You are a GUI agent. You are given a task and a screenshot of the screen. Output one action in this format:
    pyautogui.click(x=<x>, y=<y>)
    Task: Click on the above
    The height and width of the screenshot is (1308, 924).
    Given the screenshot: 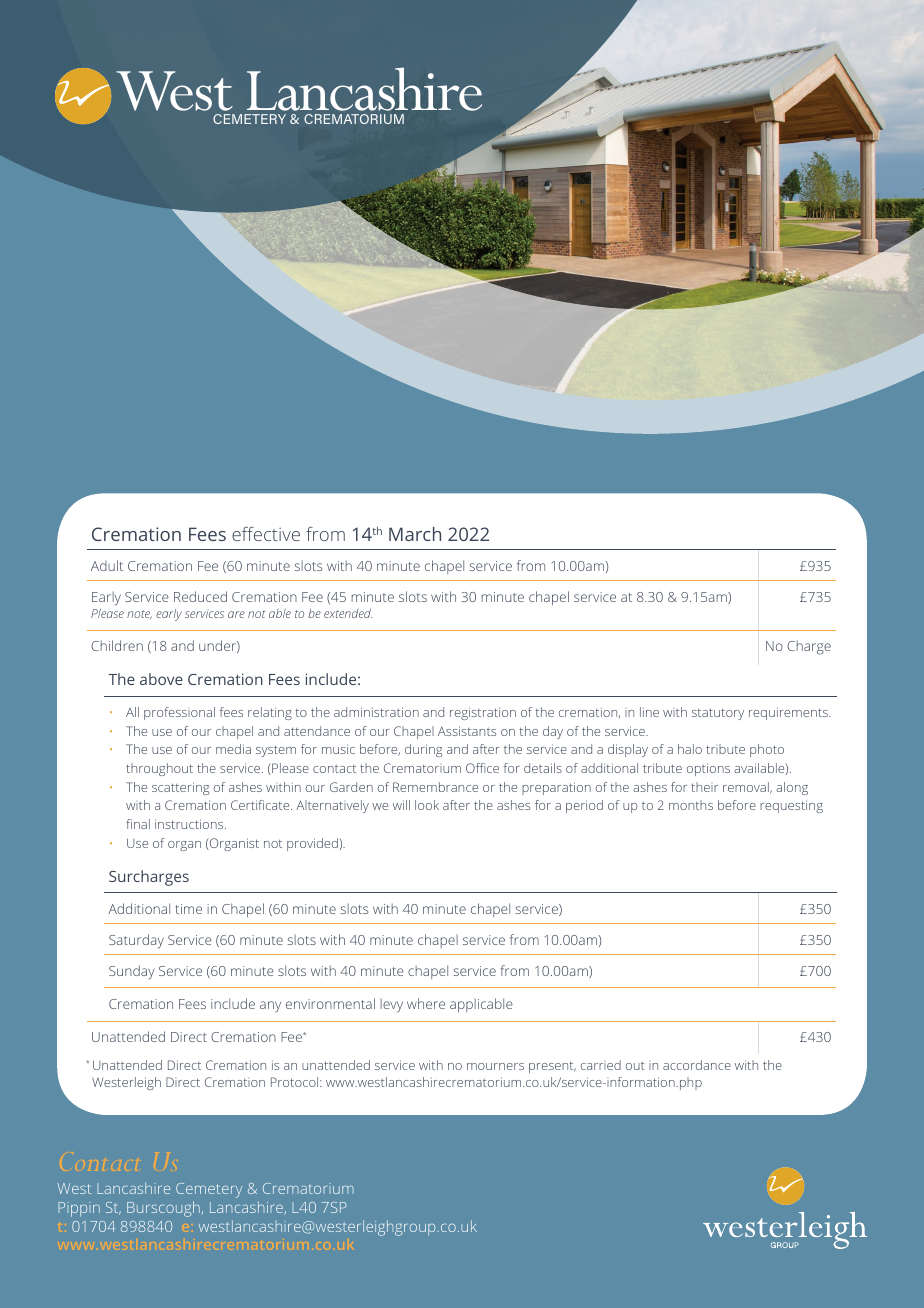 What is the action you would take?
    pyautogui.click(x=161, y=679)
